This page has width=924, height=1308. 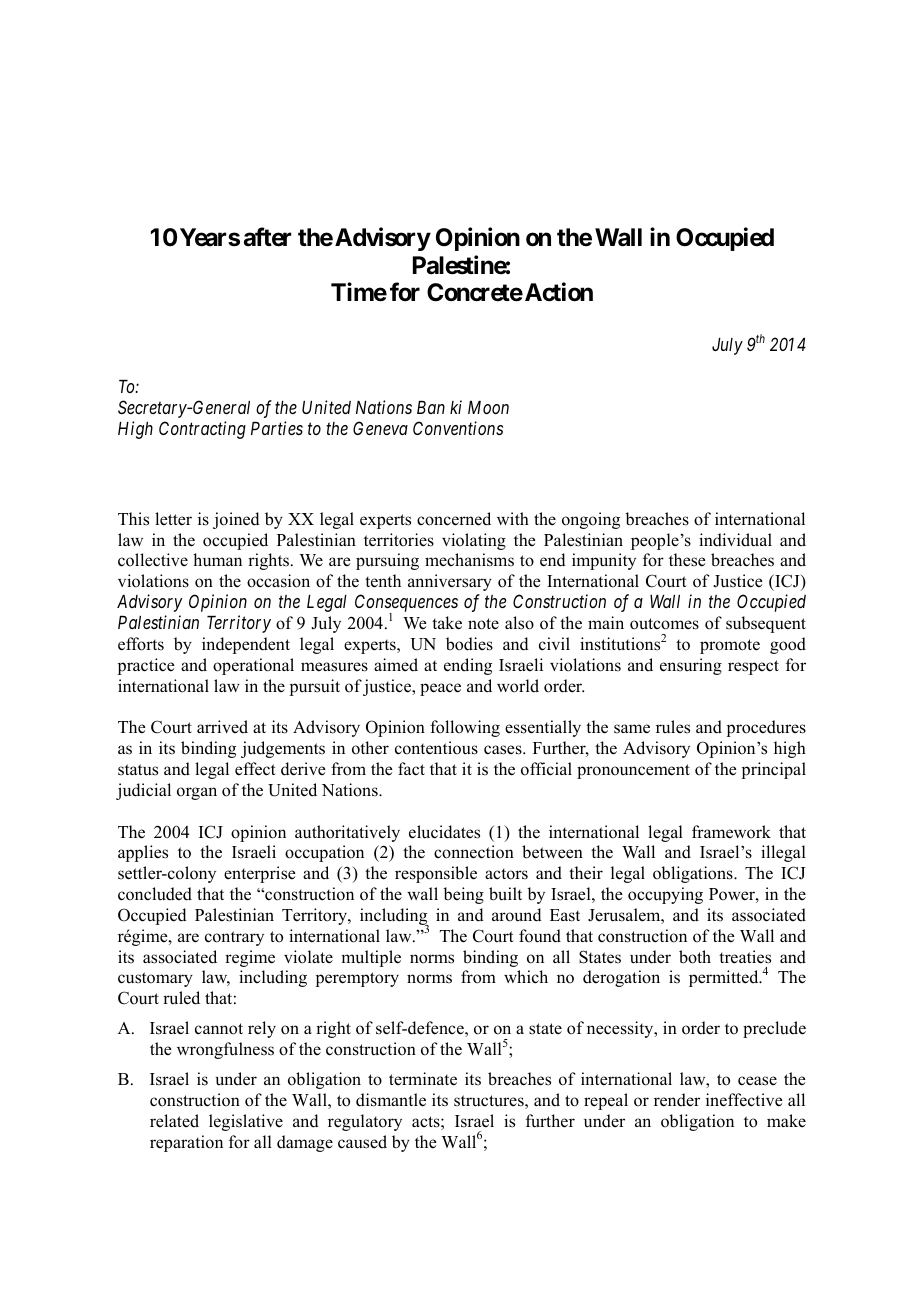 I want to click on these, so click(x=687, y=560).
